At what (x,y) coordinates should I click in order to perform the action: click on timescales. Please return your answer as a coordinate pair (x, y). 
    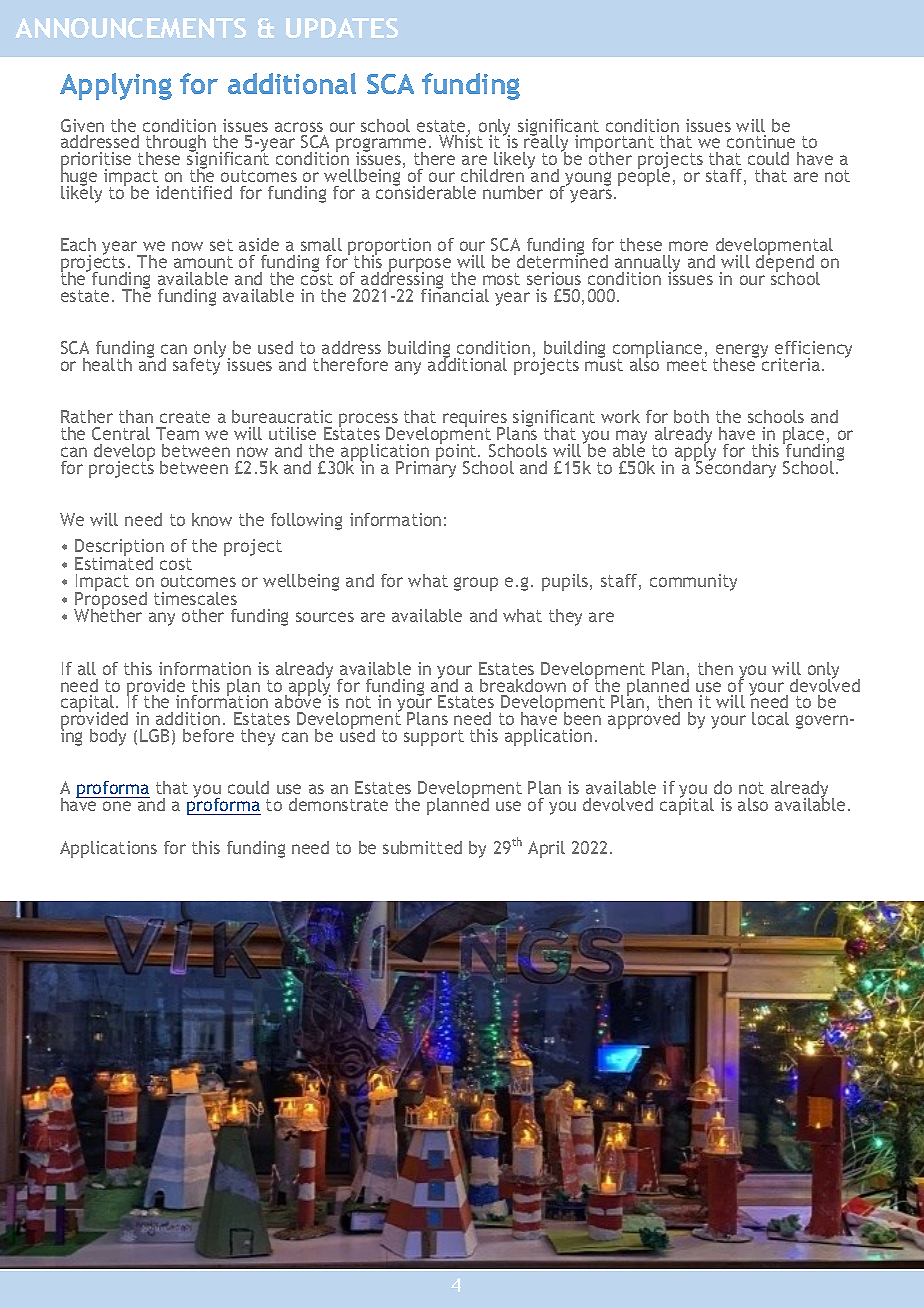
    Looking at the image, I should click on (195, 598).
